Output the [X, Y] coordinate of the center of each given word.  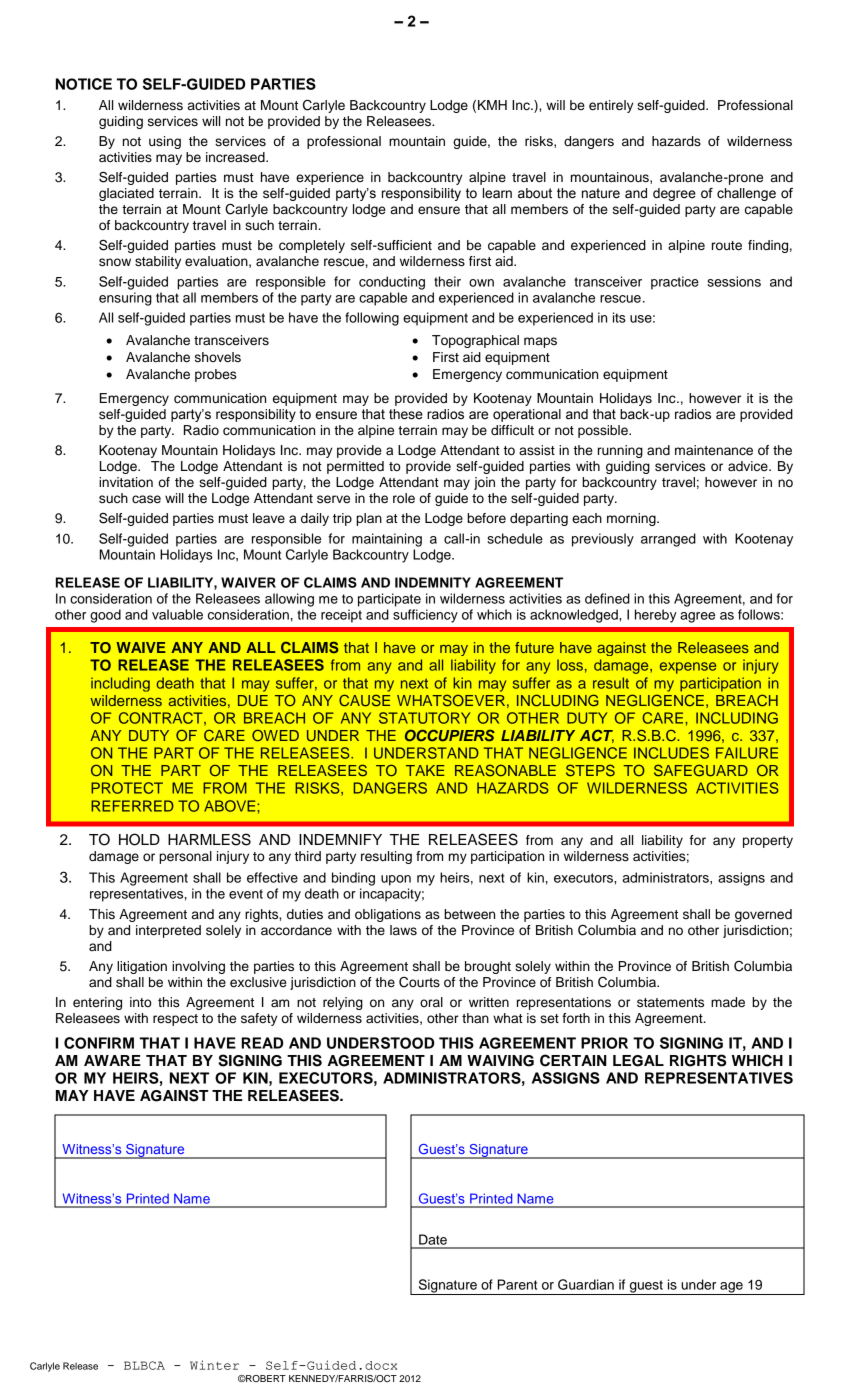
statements [670, 1003]
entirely [611, 106]
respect [175, 1020]
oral [431, 1002]
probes [216, 375]
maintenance [714, 450]
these [406, 414]
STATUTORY [424, 718]
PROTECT [127, 788]
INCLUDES [671, 753]
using [165, 142]
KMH [492, 105]
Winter [214, 1365]
